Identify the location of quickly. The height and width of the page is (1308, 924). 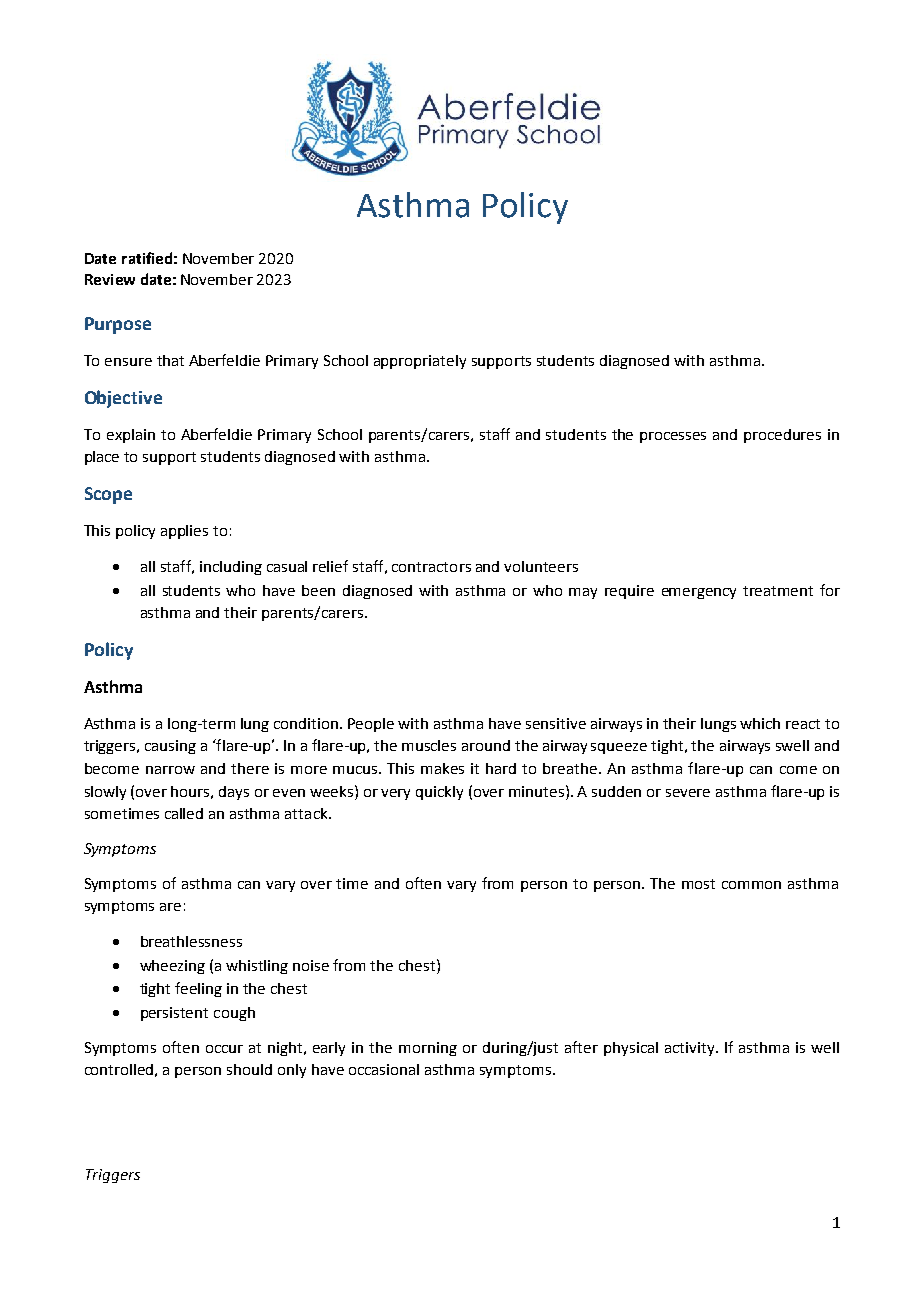
(439, 793).
